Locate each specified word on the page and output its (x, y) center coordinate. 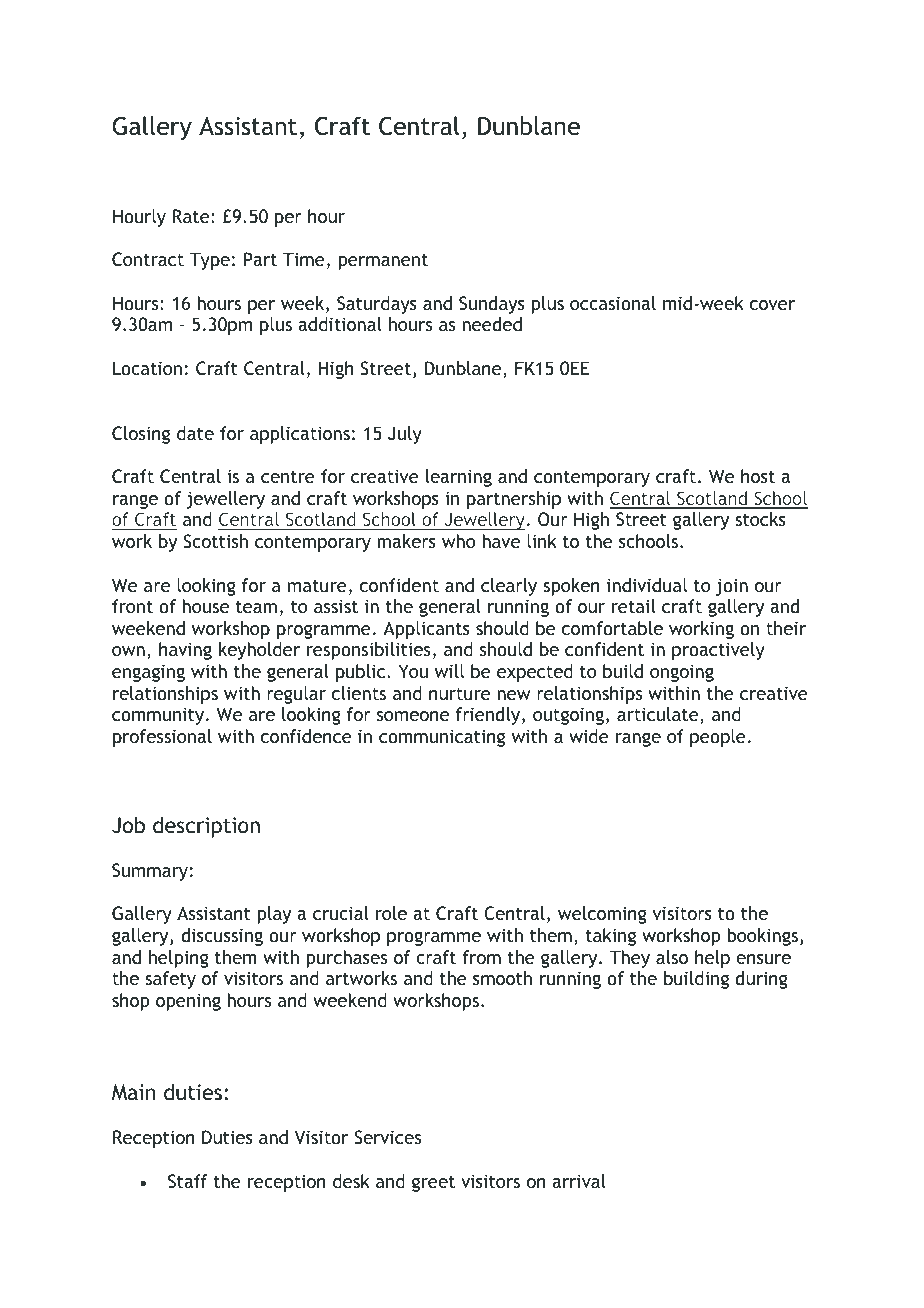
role (391, 913)
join (732, 587)
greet (433, 1183)
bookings (764, 937)
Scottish (215, 541)
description (206, 827)
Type (210, 261)
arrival (579, 1181)
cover (772, 305)
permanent (383, 261)
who (458, 541)
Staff (188, 1181)
